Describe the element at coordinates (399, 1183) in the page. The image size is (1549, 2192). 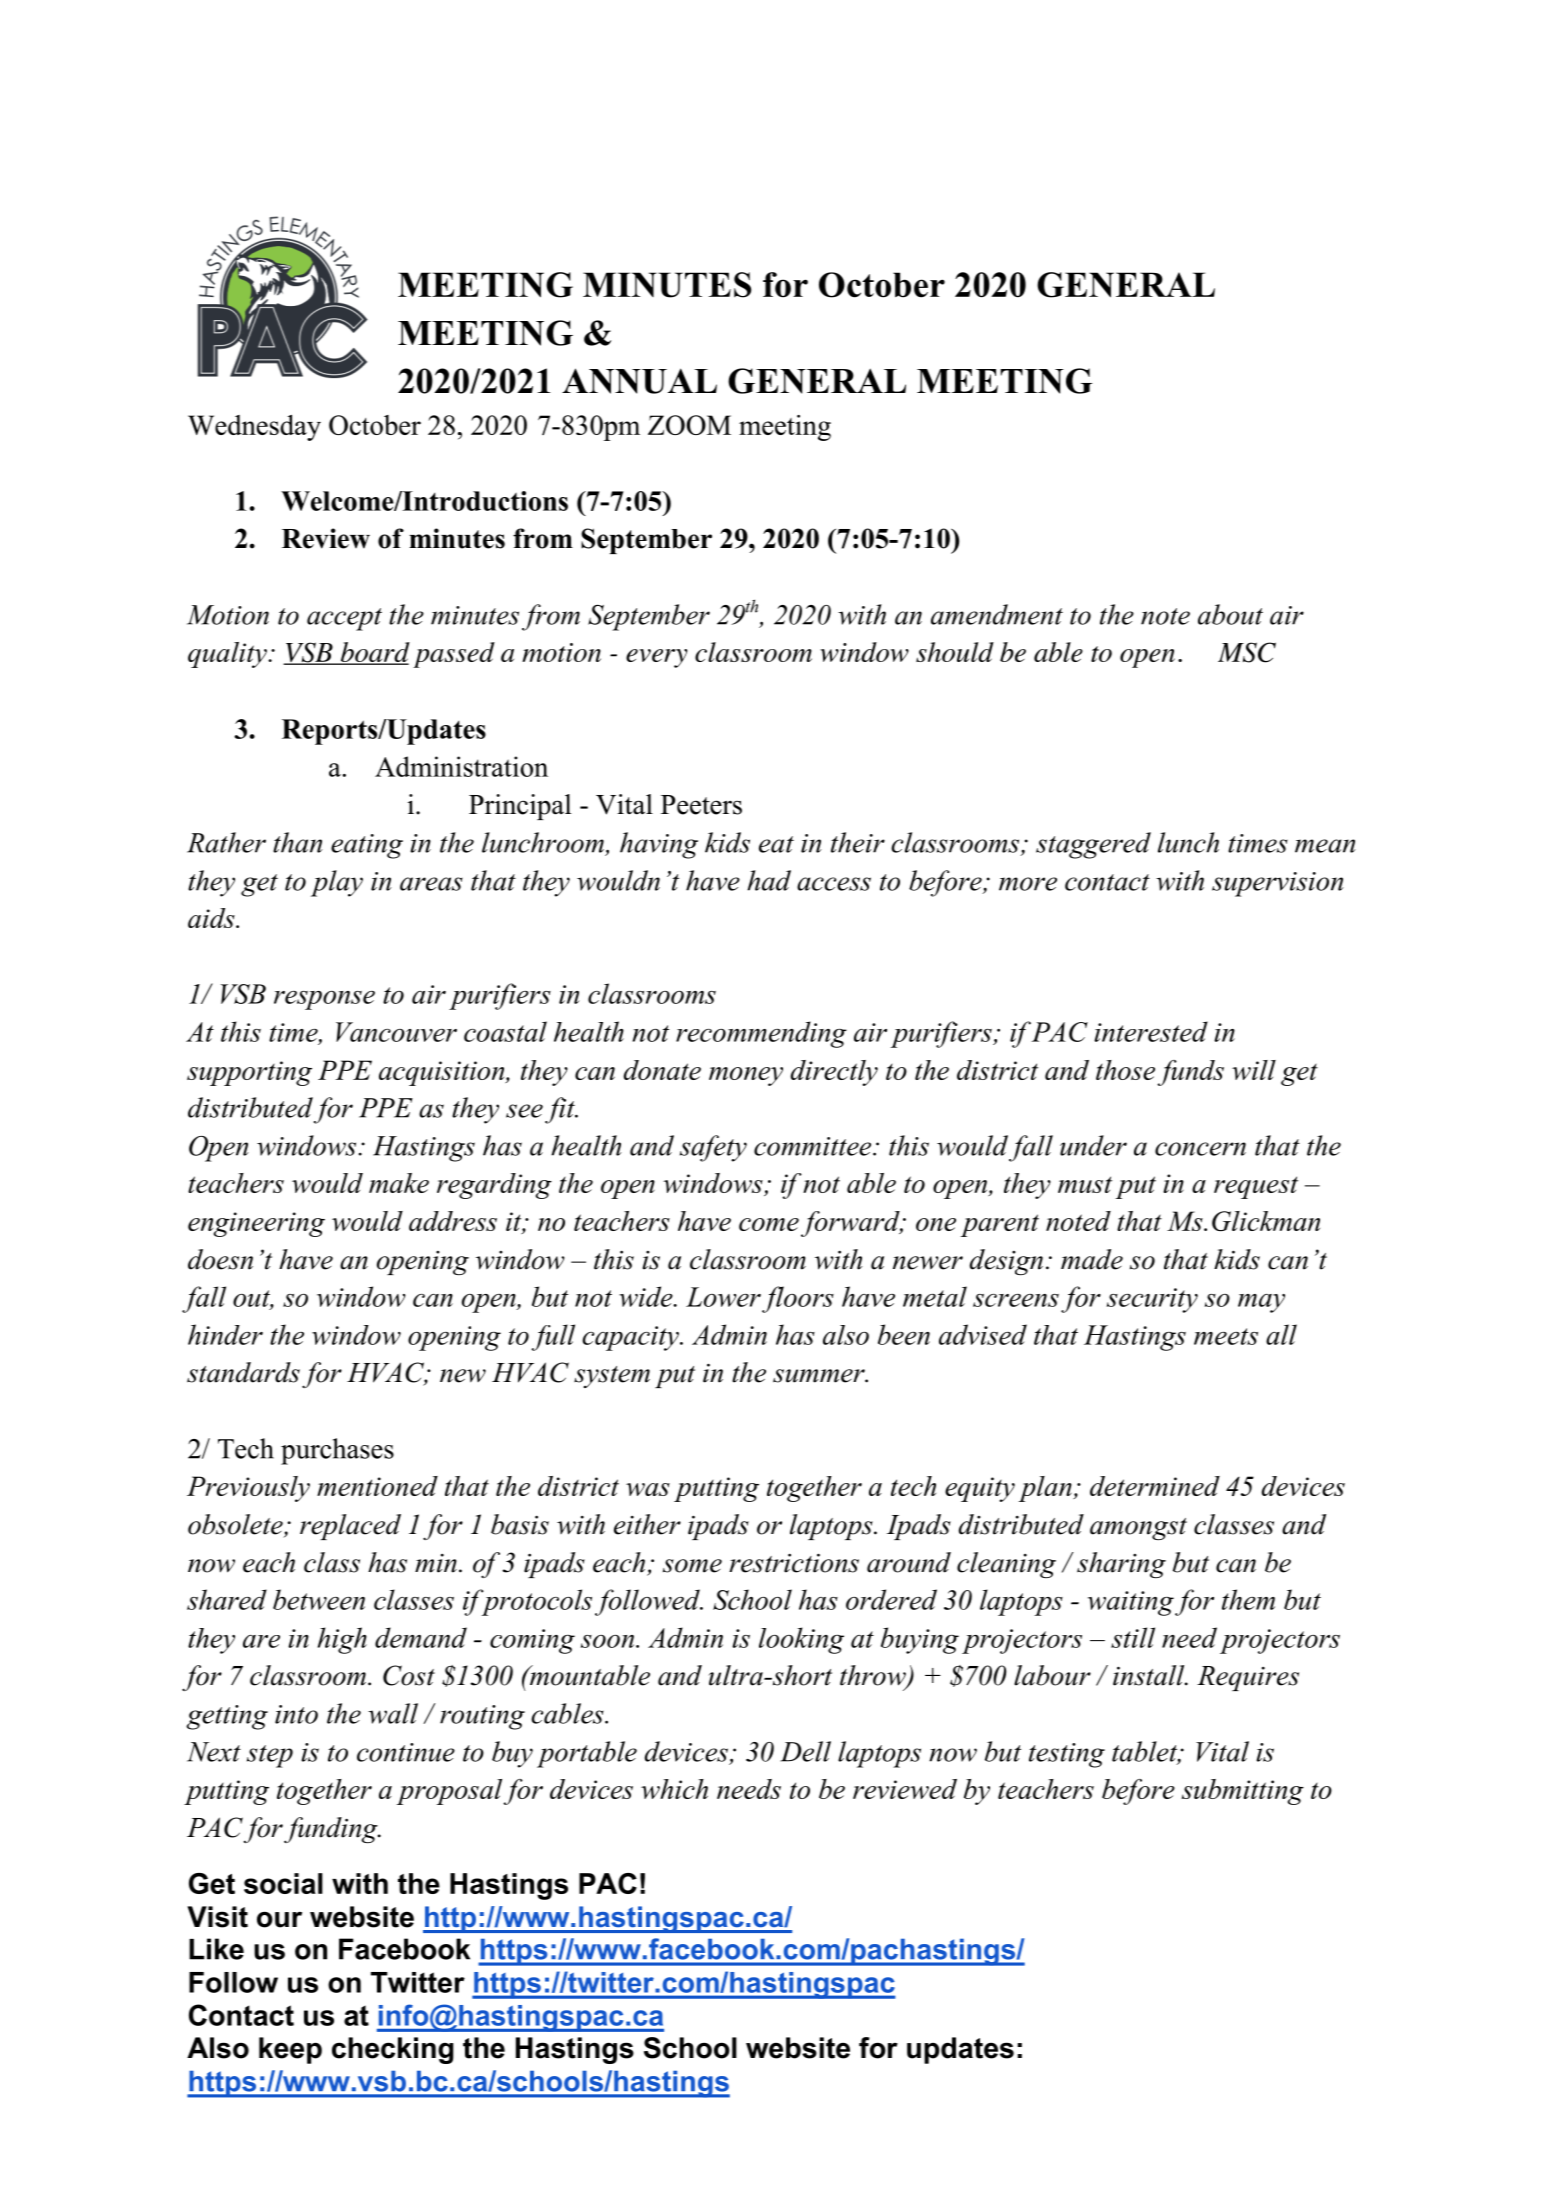
I see `make` at that location.
